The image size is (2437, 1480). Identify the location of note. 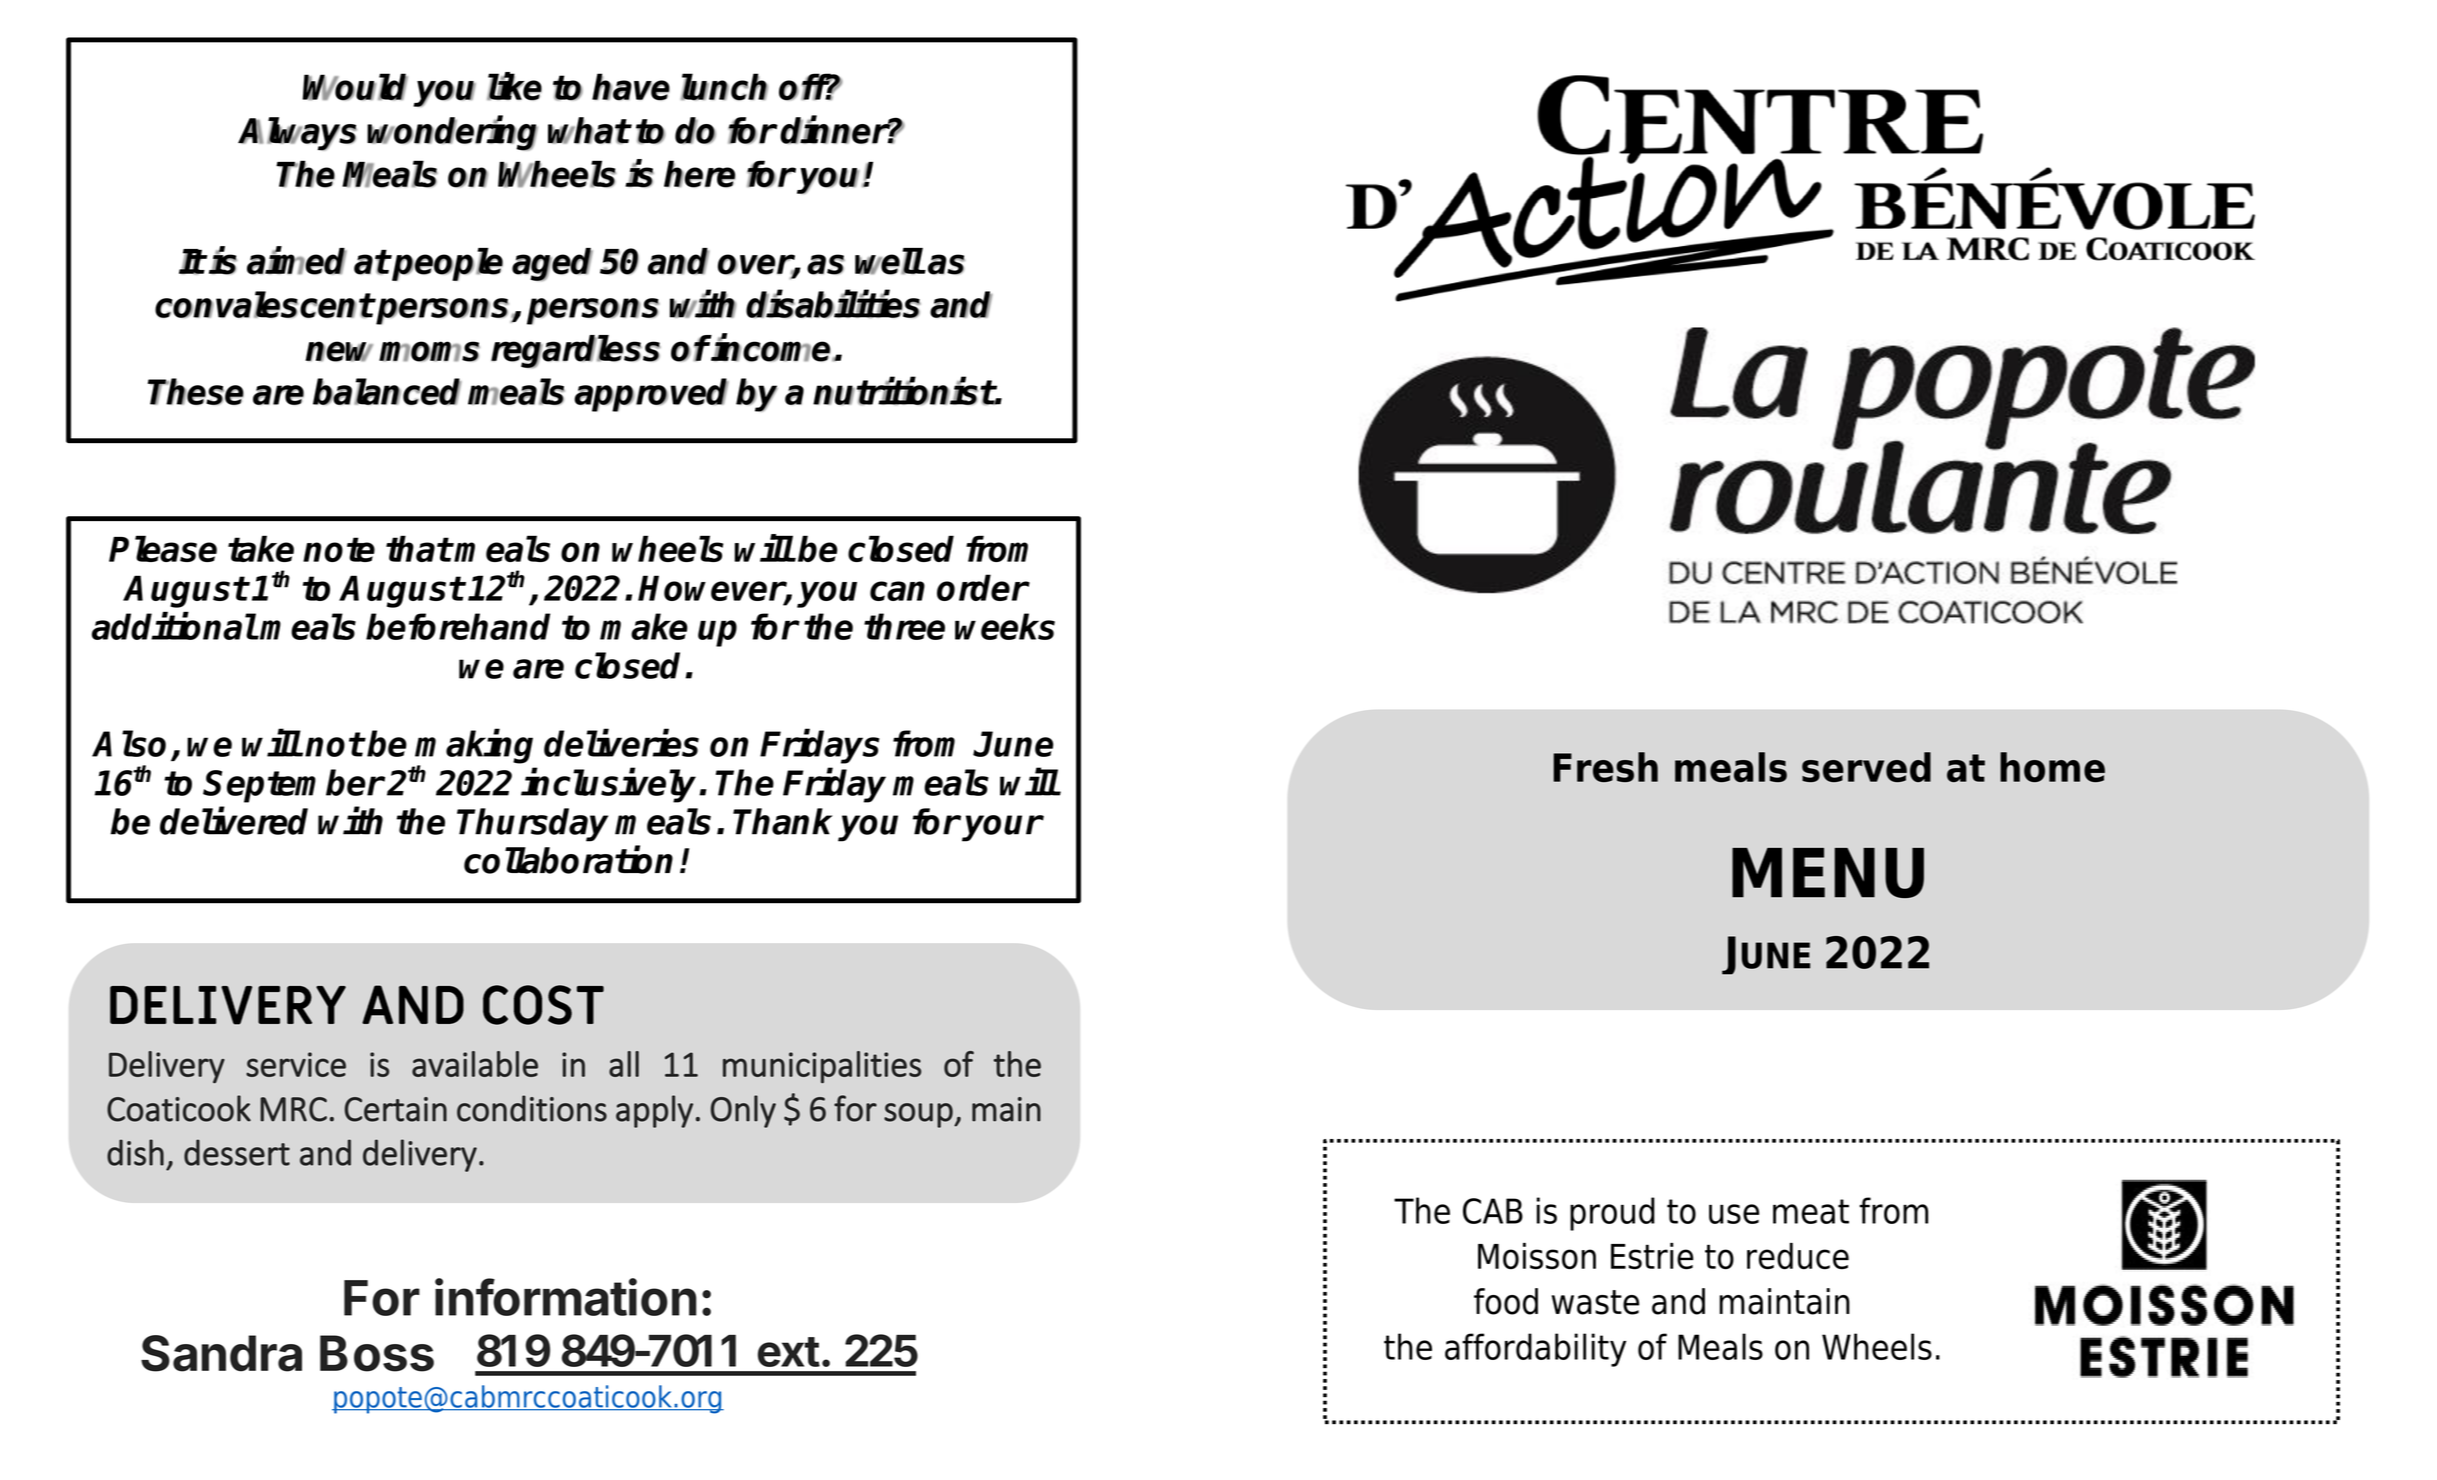
(339, 549).
